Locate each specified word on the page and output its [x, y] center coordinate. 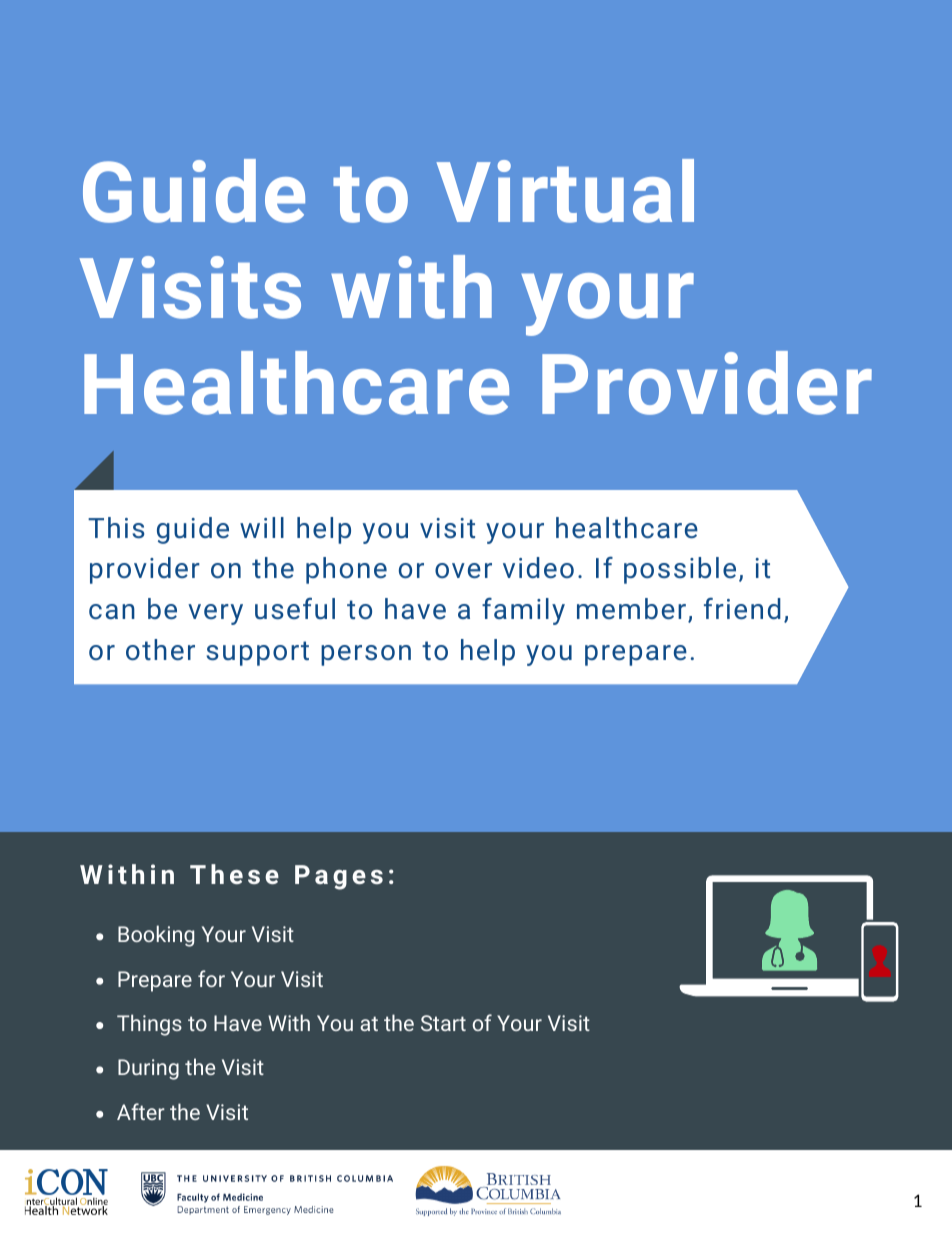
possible [680, 570]
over [463, 570]
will [262, 527]
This [116, 527]
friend [742, 608]
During [148, 1069]
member [631, 608]
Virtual [565, 191]
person [366, 655]
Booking [156, 936]
